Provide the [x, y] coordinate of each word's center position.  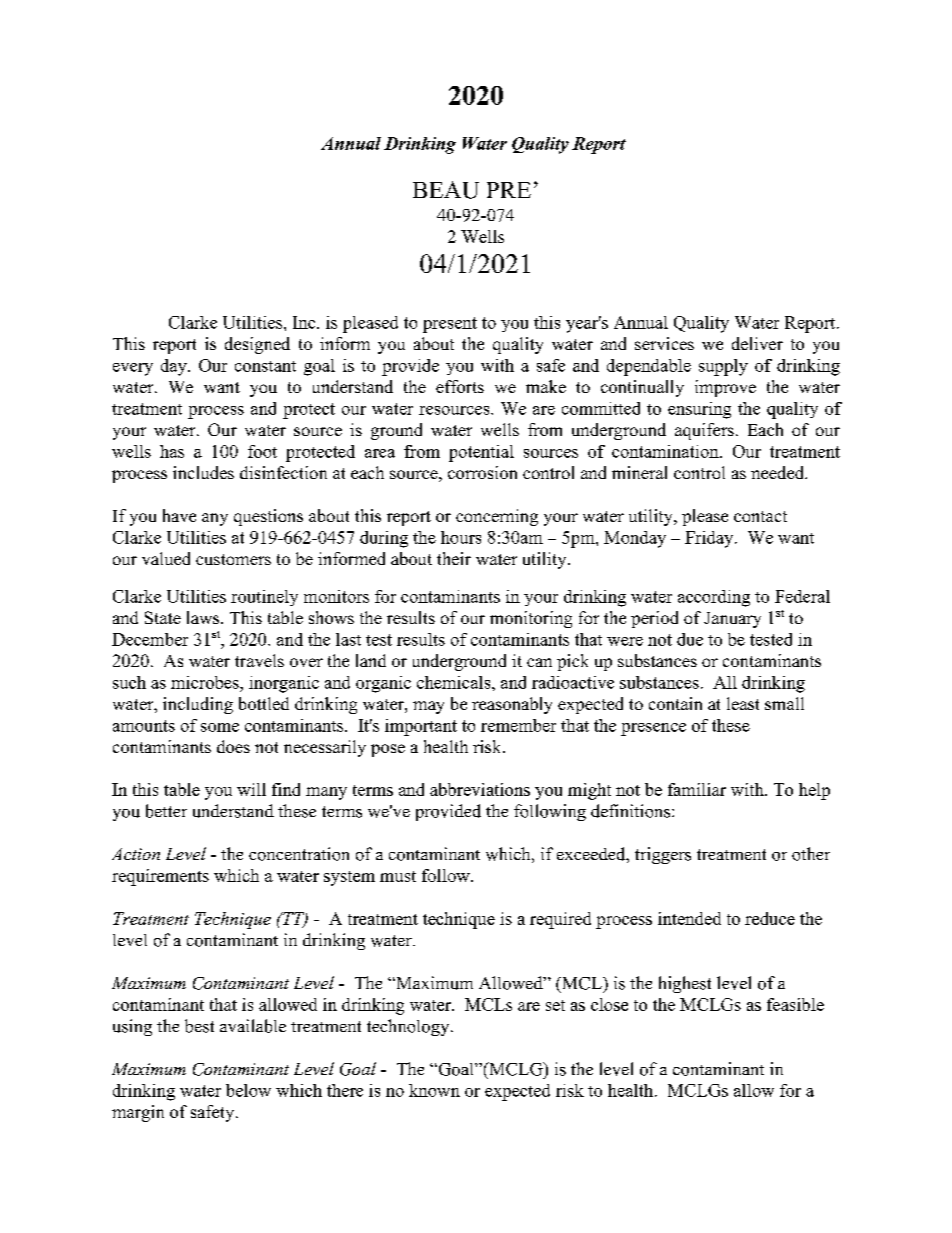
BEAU [446, 190]
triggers [663, 855]
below [248, 1090]
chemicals [455, 682]
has [172, 451]
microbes [206, 682]
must [398, 876]
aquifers [704, 431]
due [690, 639]
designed [257, 345]
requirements [160, 877]
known [434, 1090]
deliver [757, 343]
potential [481, 453]
